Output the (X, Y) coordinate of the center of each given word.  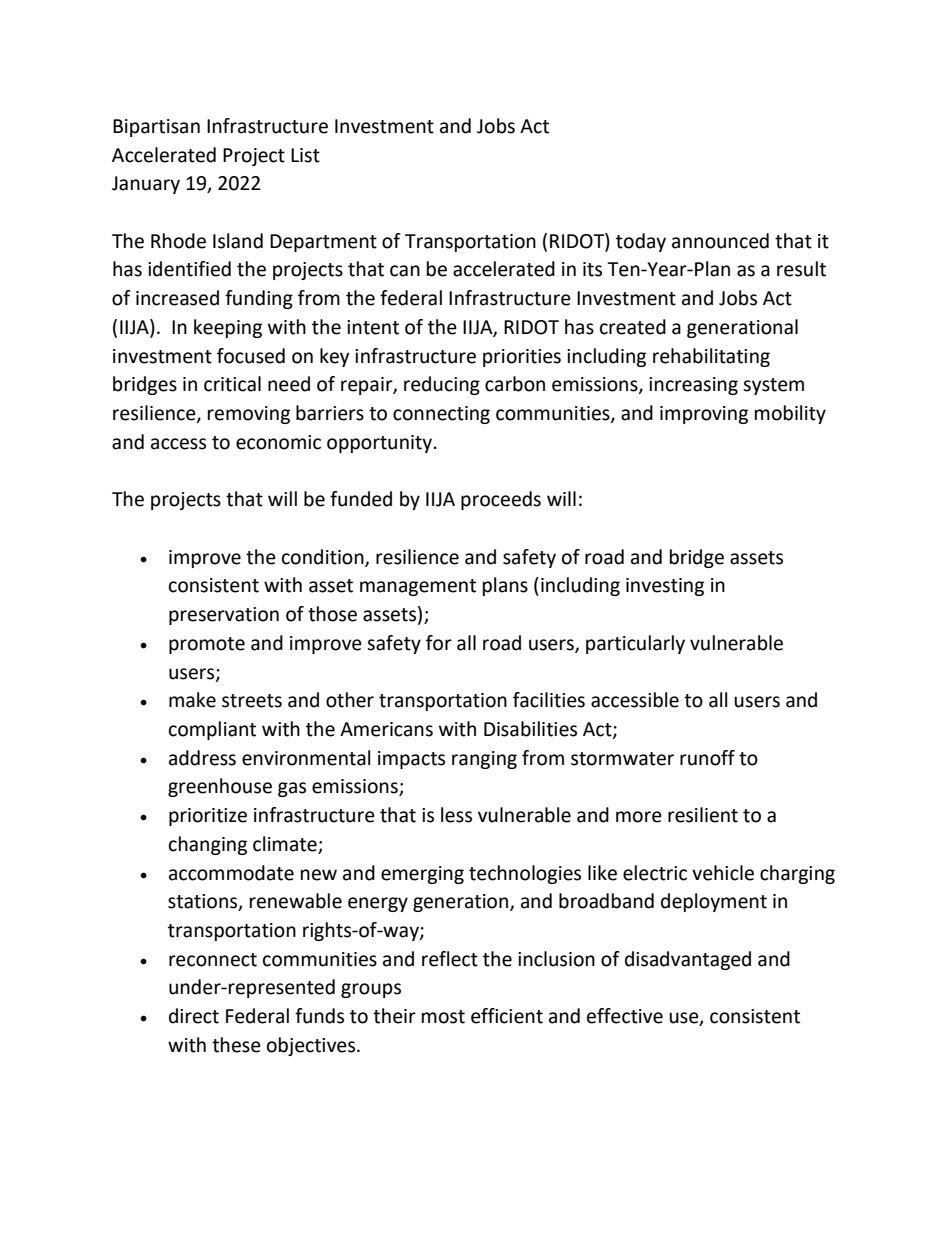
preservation (224, 616)
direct (194, 1016)
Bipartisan (156, 128)
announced (720, 241)
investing (665, 587)
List (305, 155)
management (418, 587)
